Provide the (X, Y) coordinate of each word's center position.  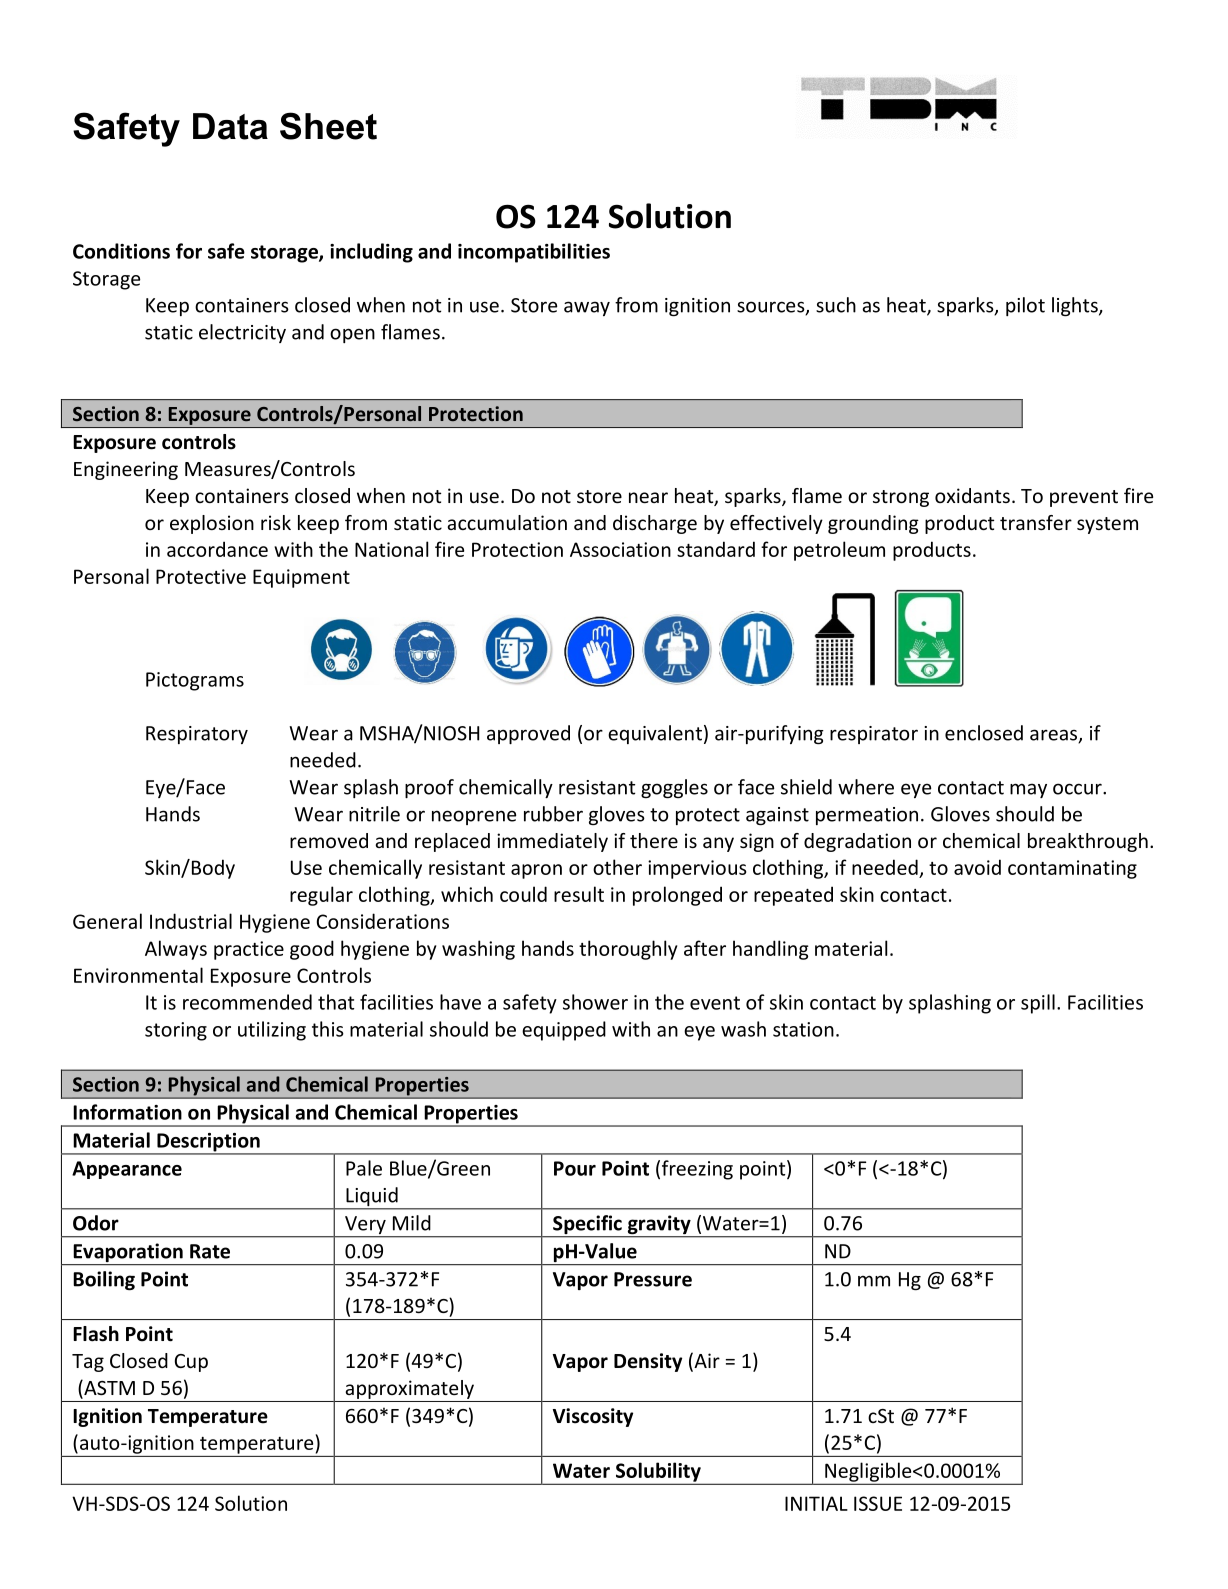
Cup (191, 1363)
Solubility (658, 1473)
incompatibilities (534, 253)
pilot (1025, 306)
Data (230, 126)
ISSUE (878, 1503)
